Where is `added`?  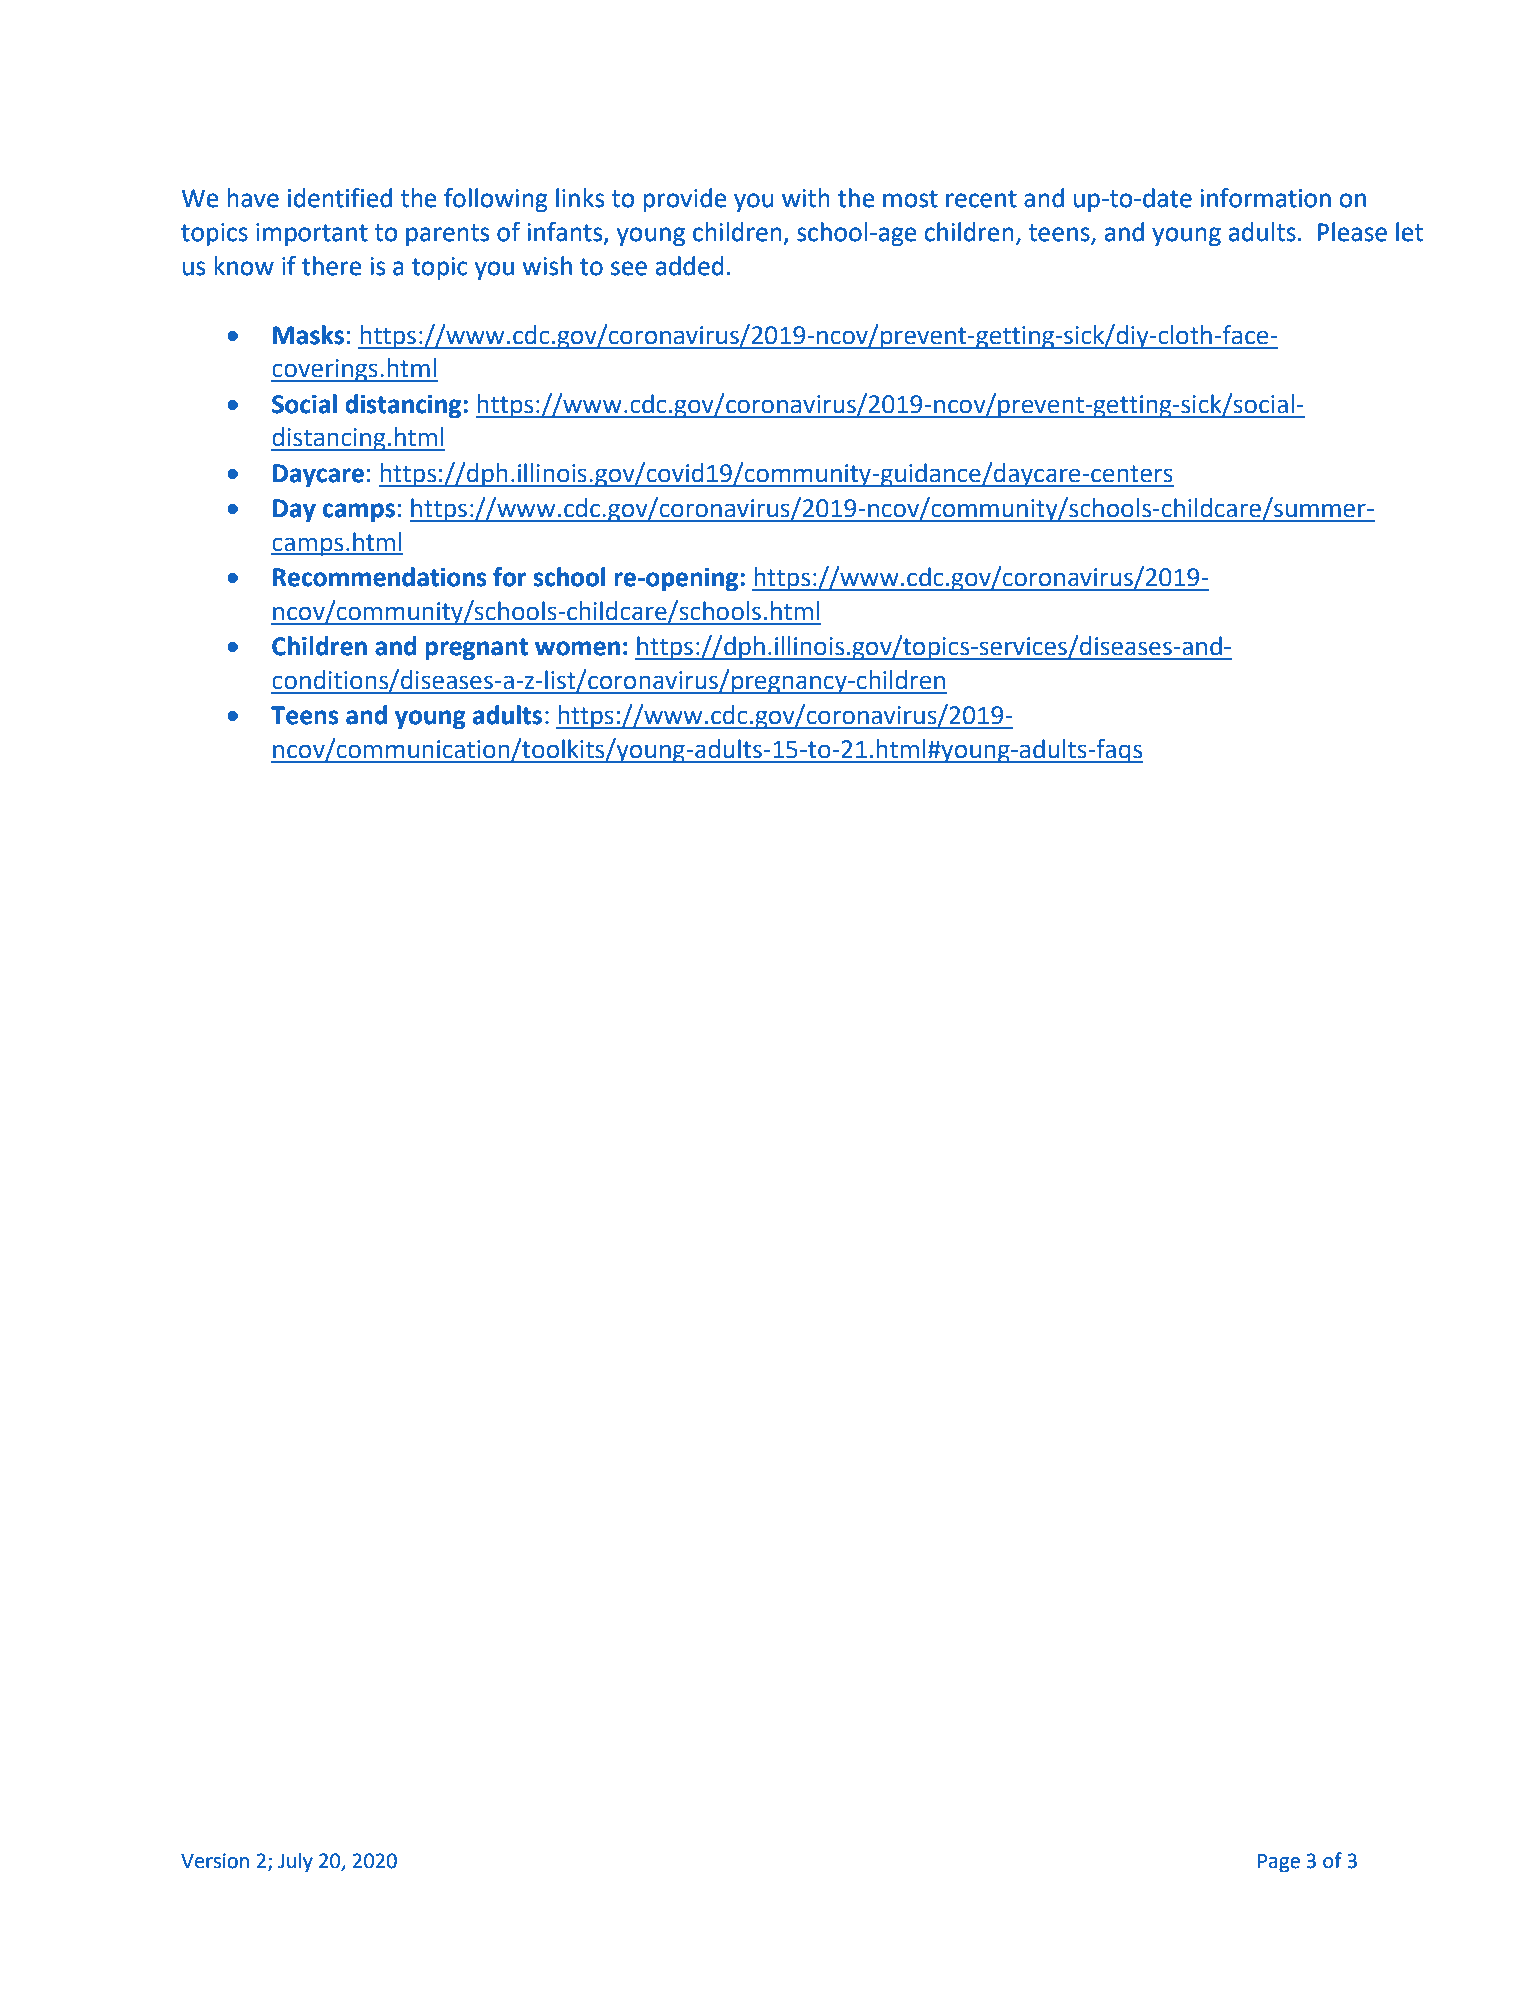
added is located at coordinates (690, 266).
